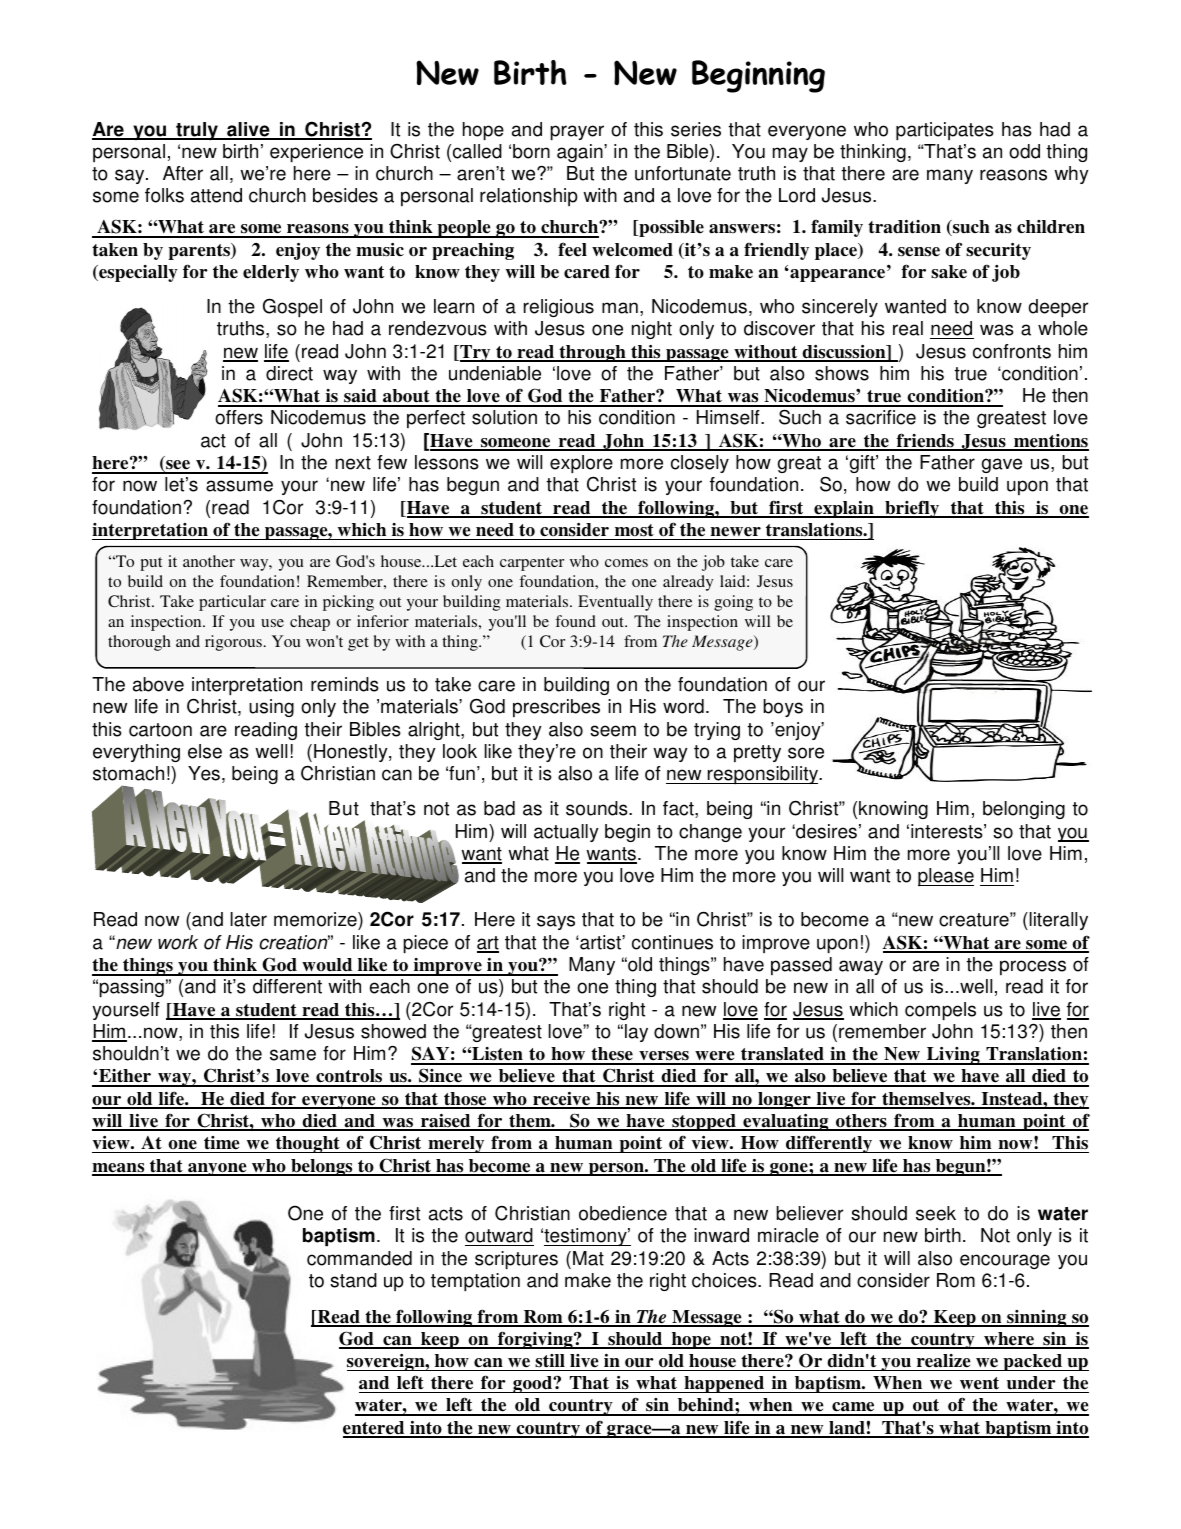 The image size is (1181, 1529). Describe the element at coordinates (216, 195) in the screenshot. I see `attend` at that location.
